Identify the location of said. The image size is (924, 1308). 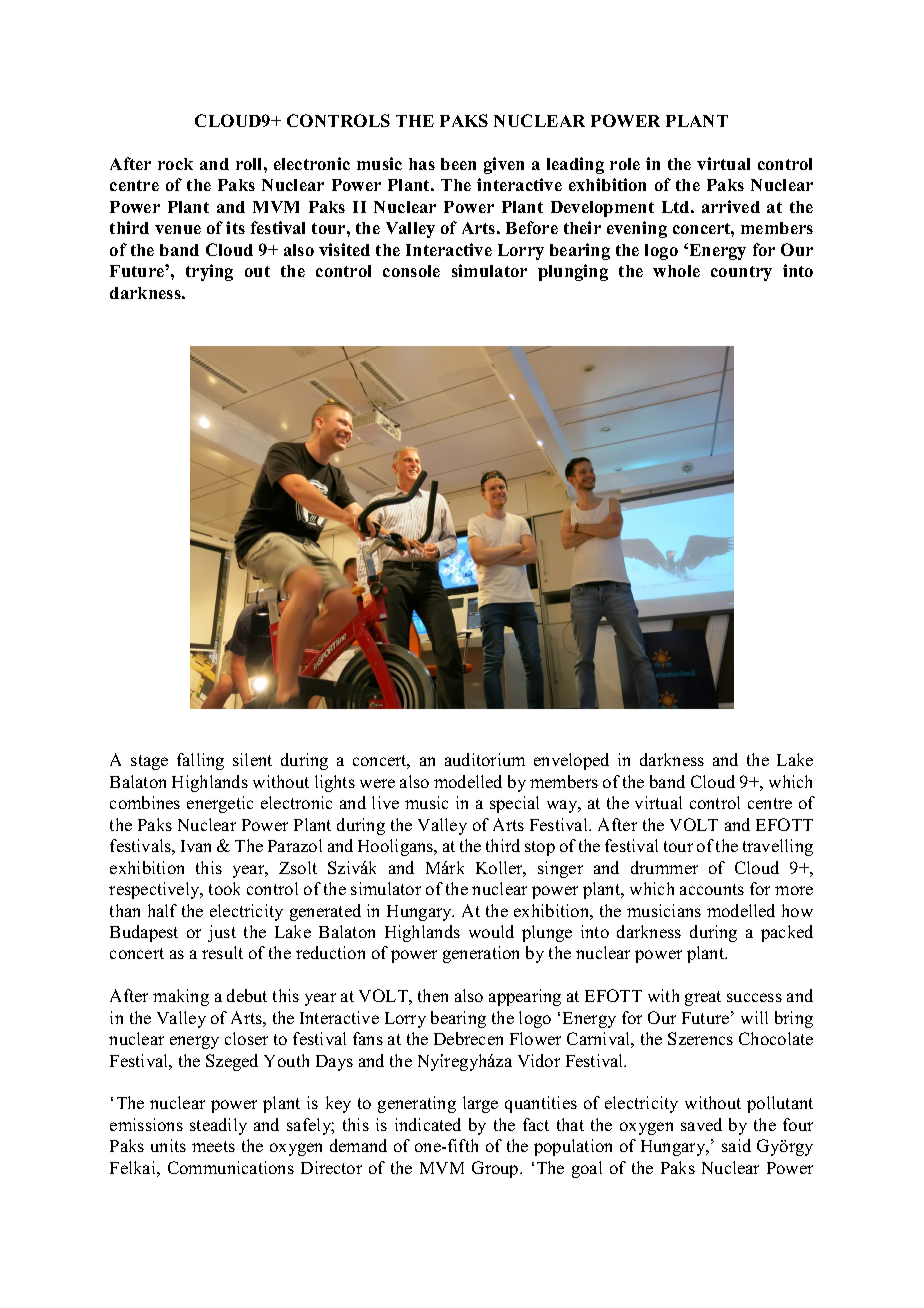
(736, 1145).
